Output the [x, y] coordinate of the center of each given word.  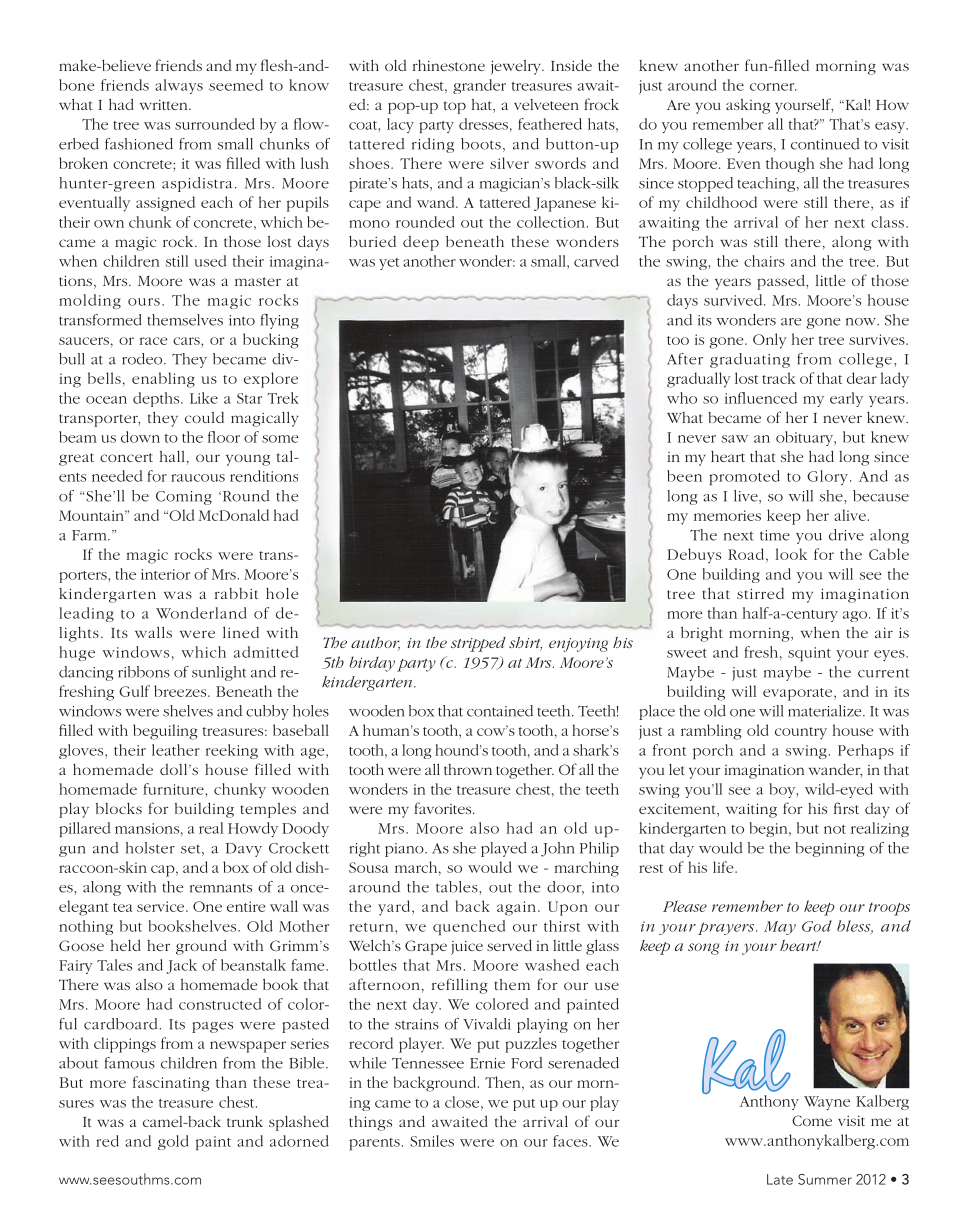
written [165, 105]
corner [773, 87]
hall [172, 456]
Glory [829, 477]
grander [479, 86]
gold [173, 1142]
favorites [444, 808]
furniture [174, 789]
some [280, 439]
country [801, 733]
